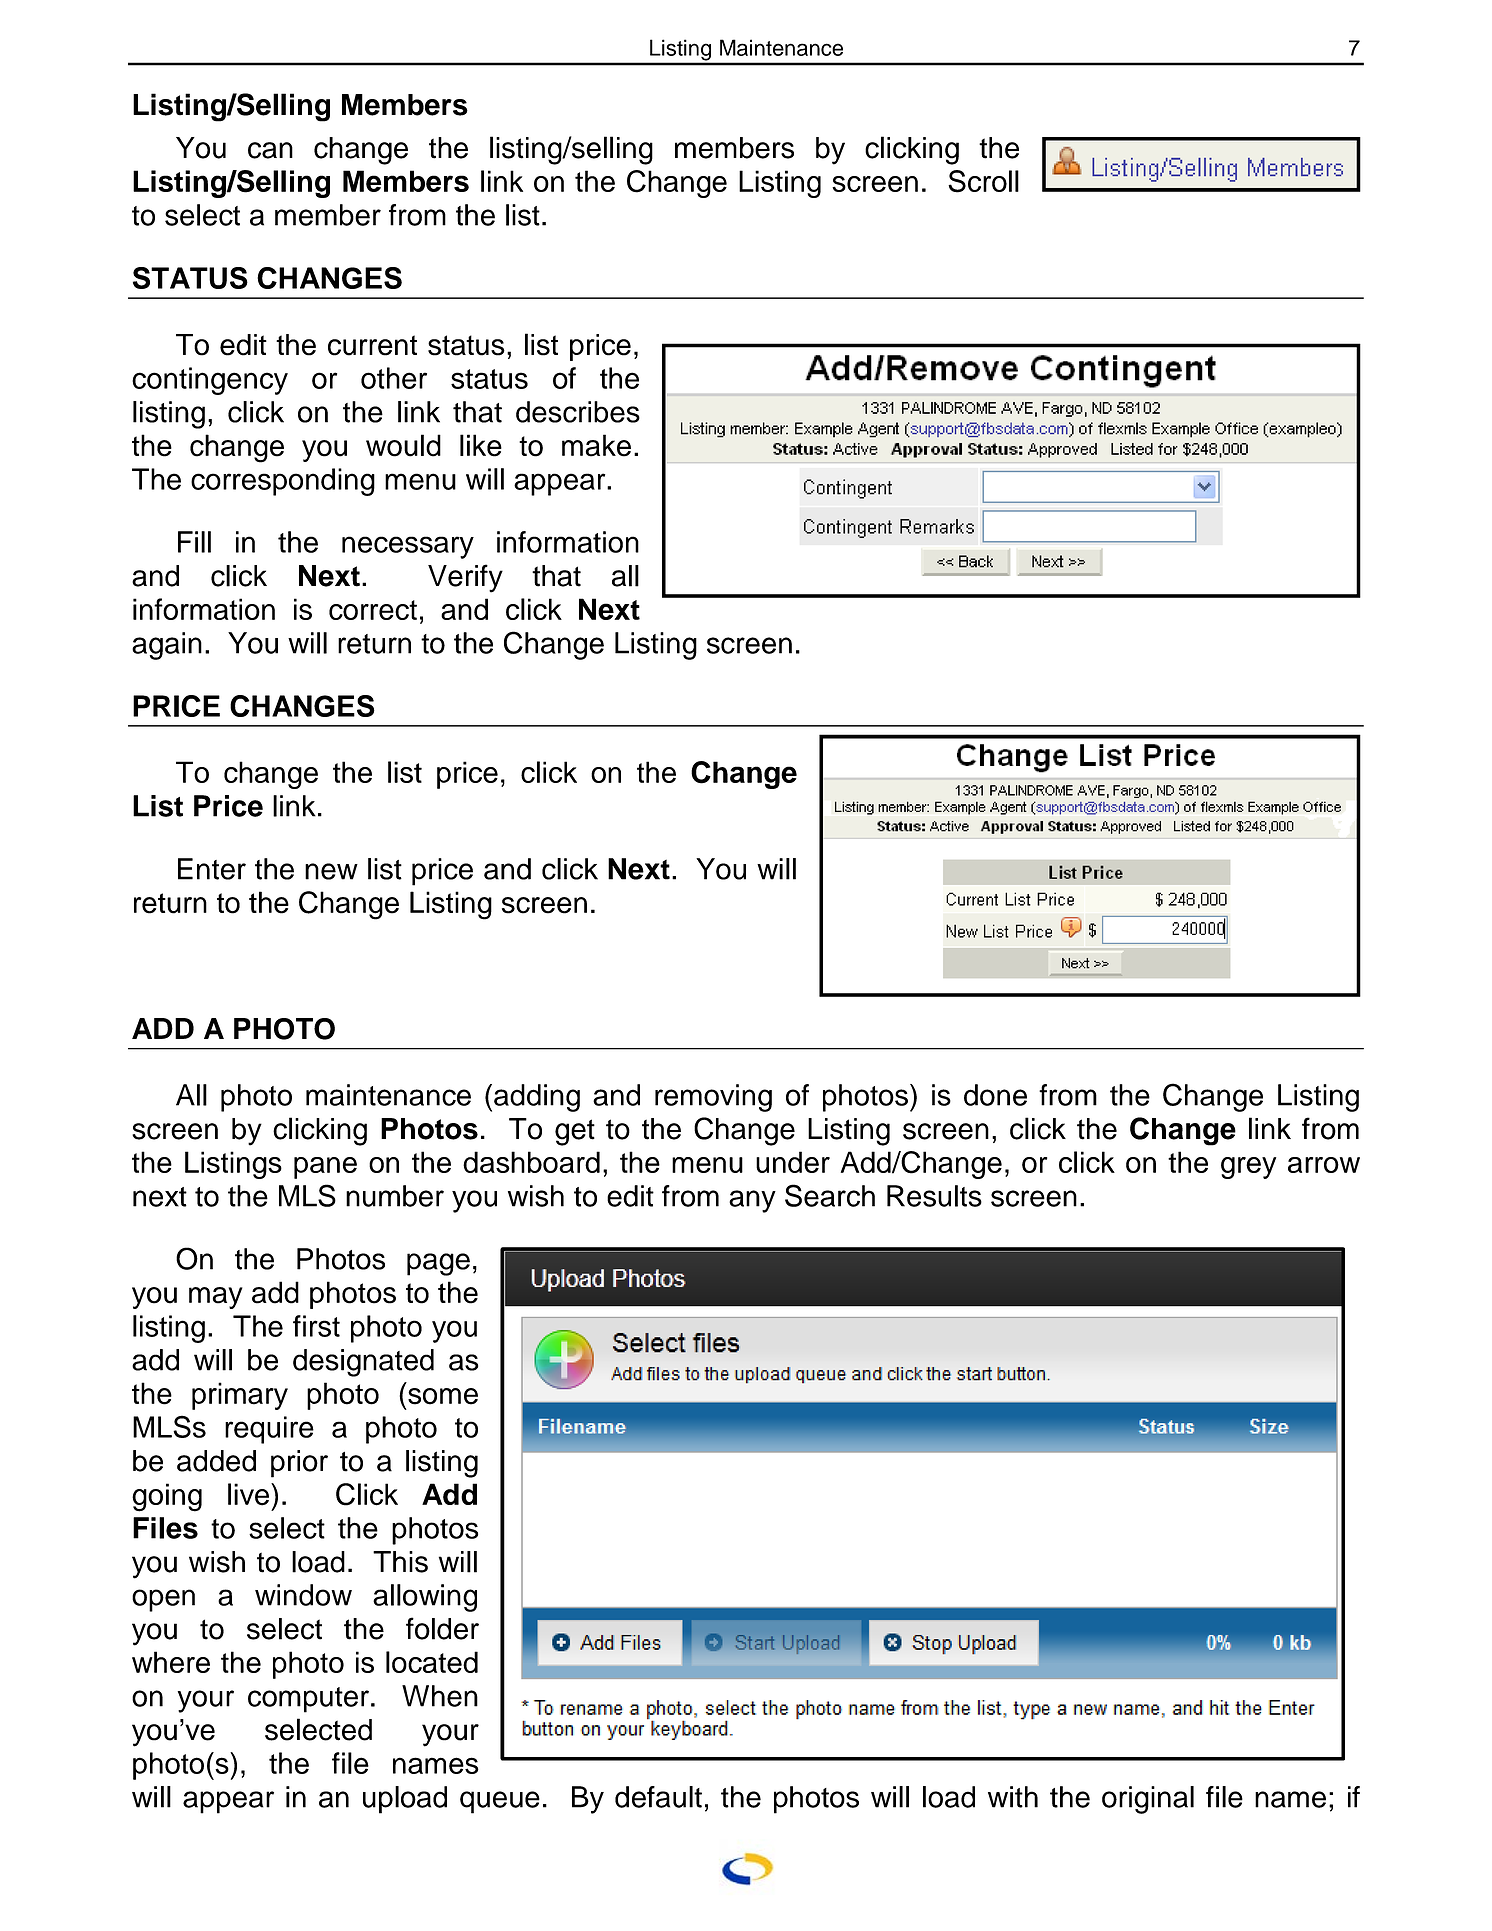 This page has width=1492, height=1931. I want to click on can, so click(270, 150).
